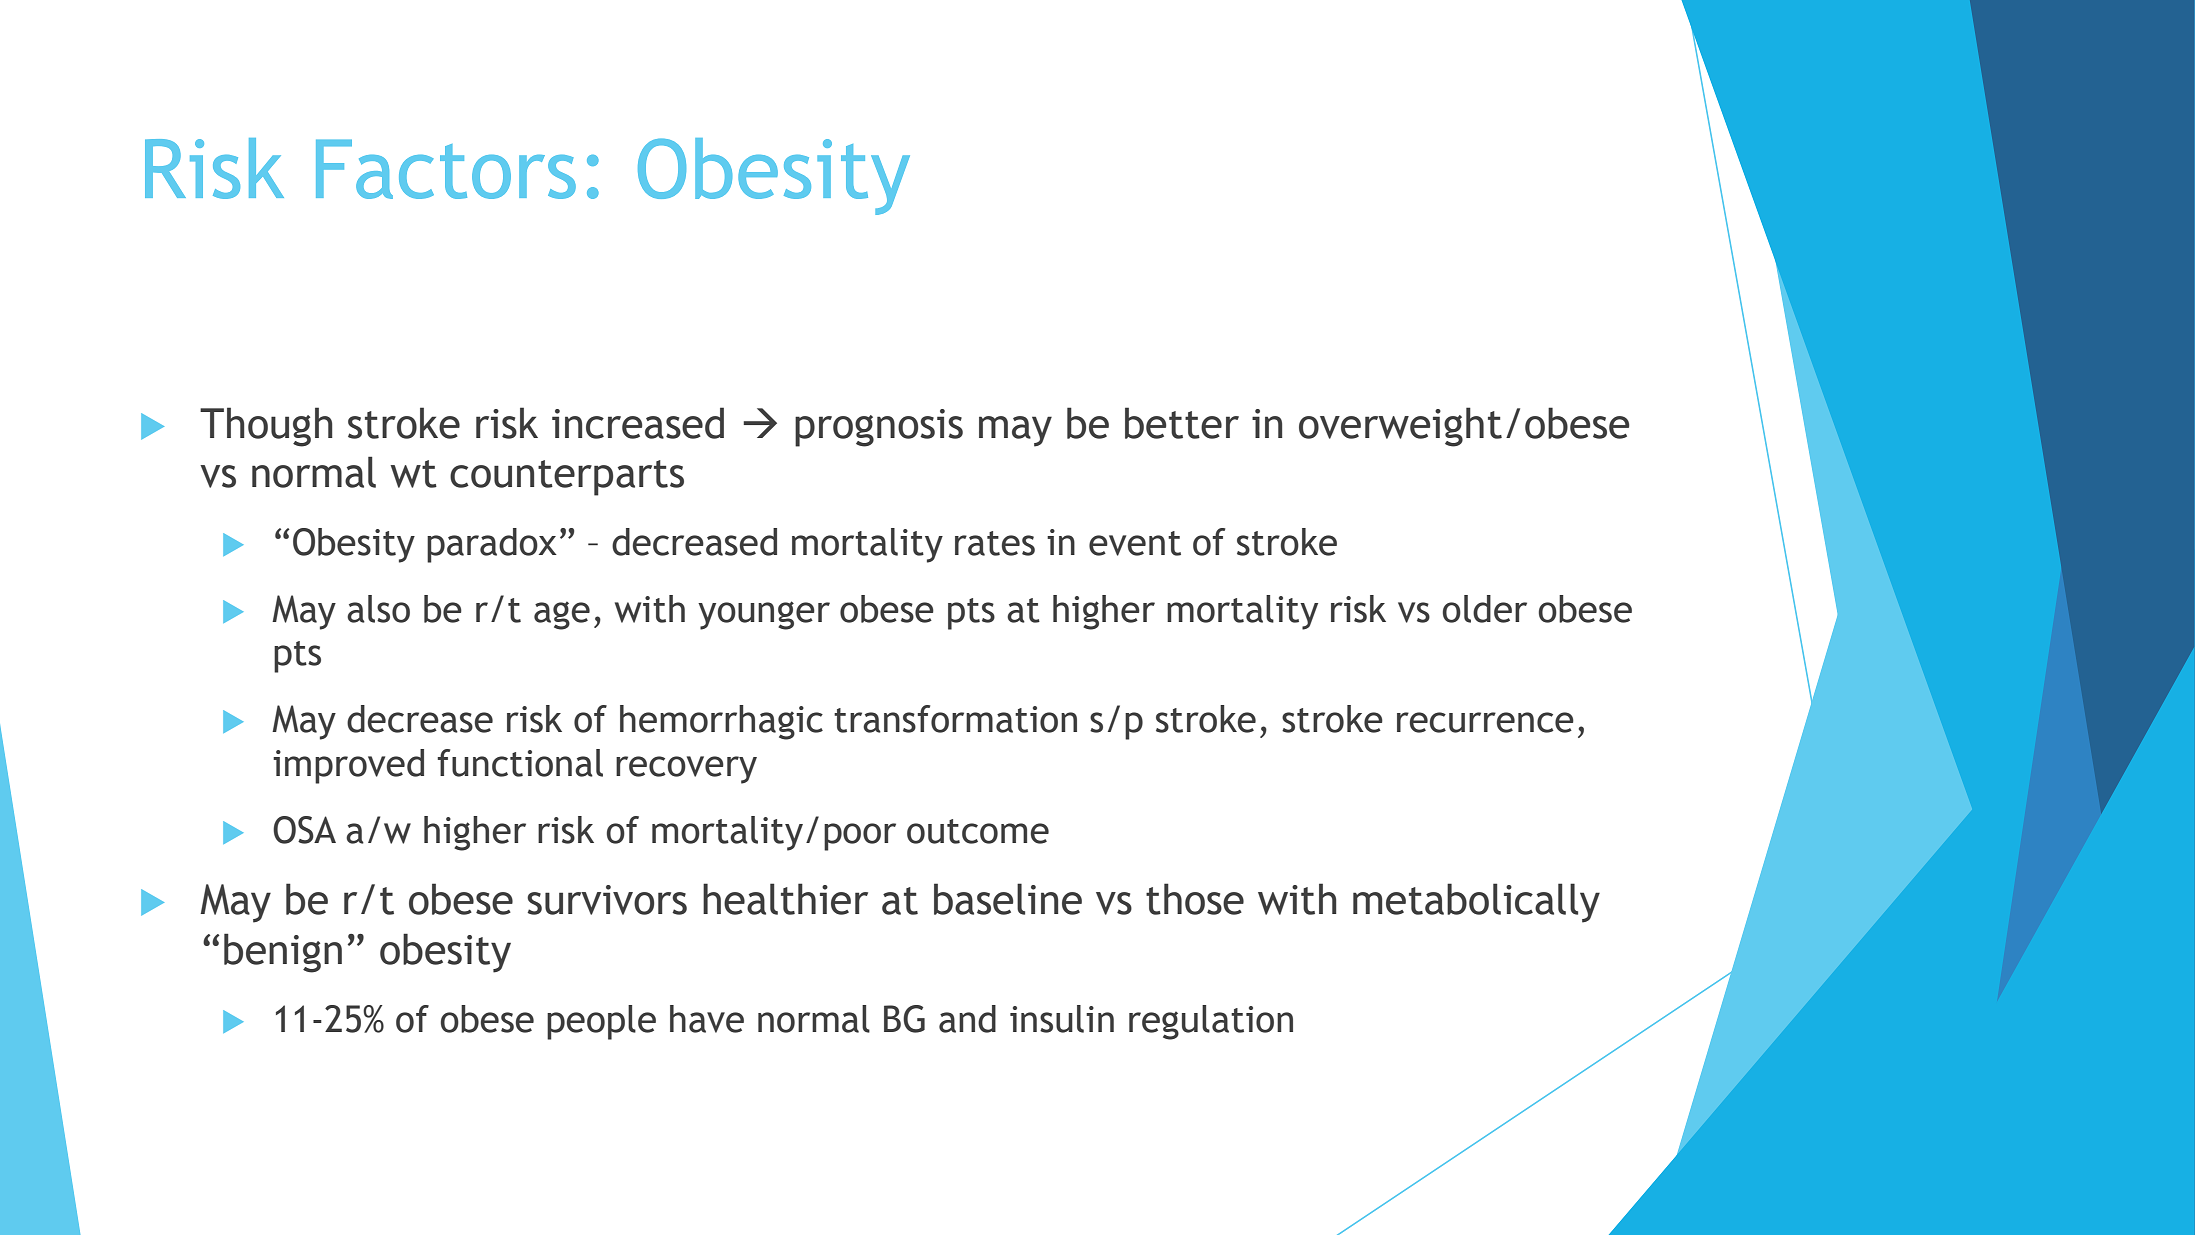 Image resolution: width=2195 pixels, height=1235 pixels. What do you see at coordinates (967, 1019) in the image?
I see `and` at bounding box center [967, 1019].
